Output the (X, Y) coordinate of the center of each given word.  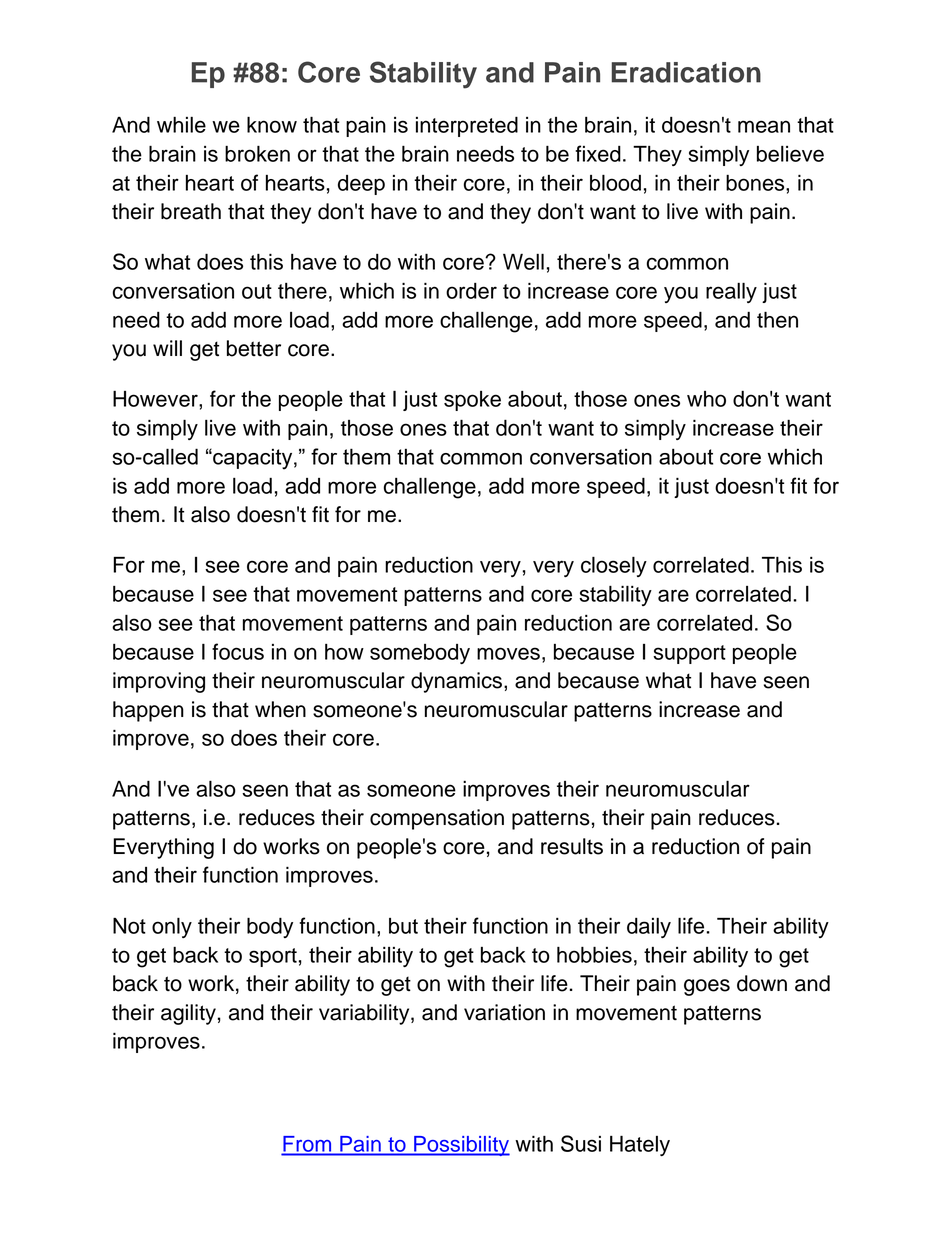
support (689, 654)
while (181, 125)
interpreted (467, 126)
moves (508, 653)
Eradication (686, 72)
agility (188, 1014)
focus (238, 651)
